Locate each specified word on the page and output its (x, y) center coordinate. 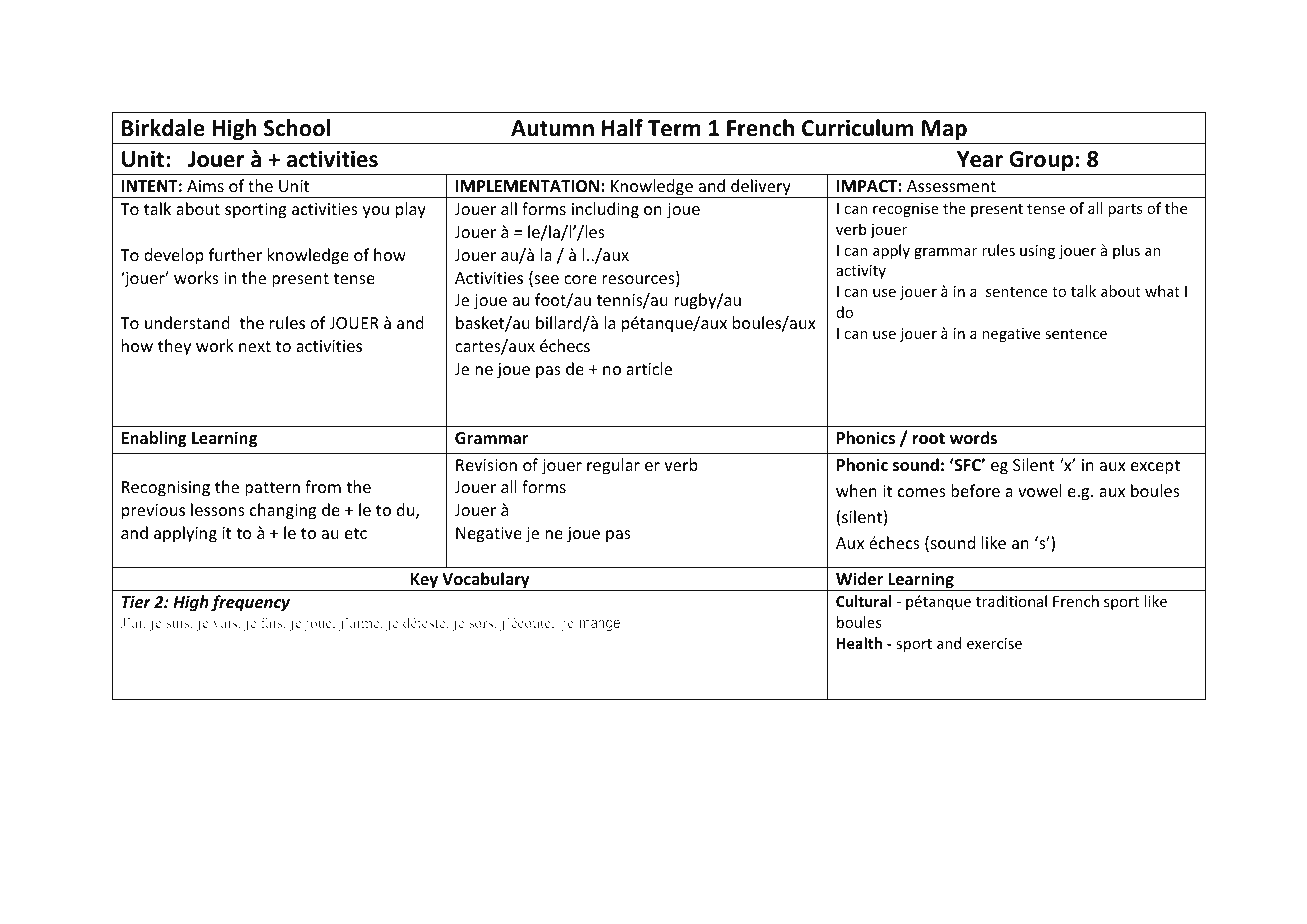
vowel (1040, 490)
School (297, 128)
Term (674, 128)
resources (639, 281)
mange (600, 625)
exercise (994, 643)
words (973, 437)
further (235, 254)
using (1037, 252)
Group (1041, 161)
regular (613, 466)
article (649, 368)
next (255, 346)
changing (283, 511)
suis (179, 622)
